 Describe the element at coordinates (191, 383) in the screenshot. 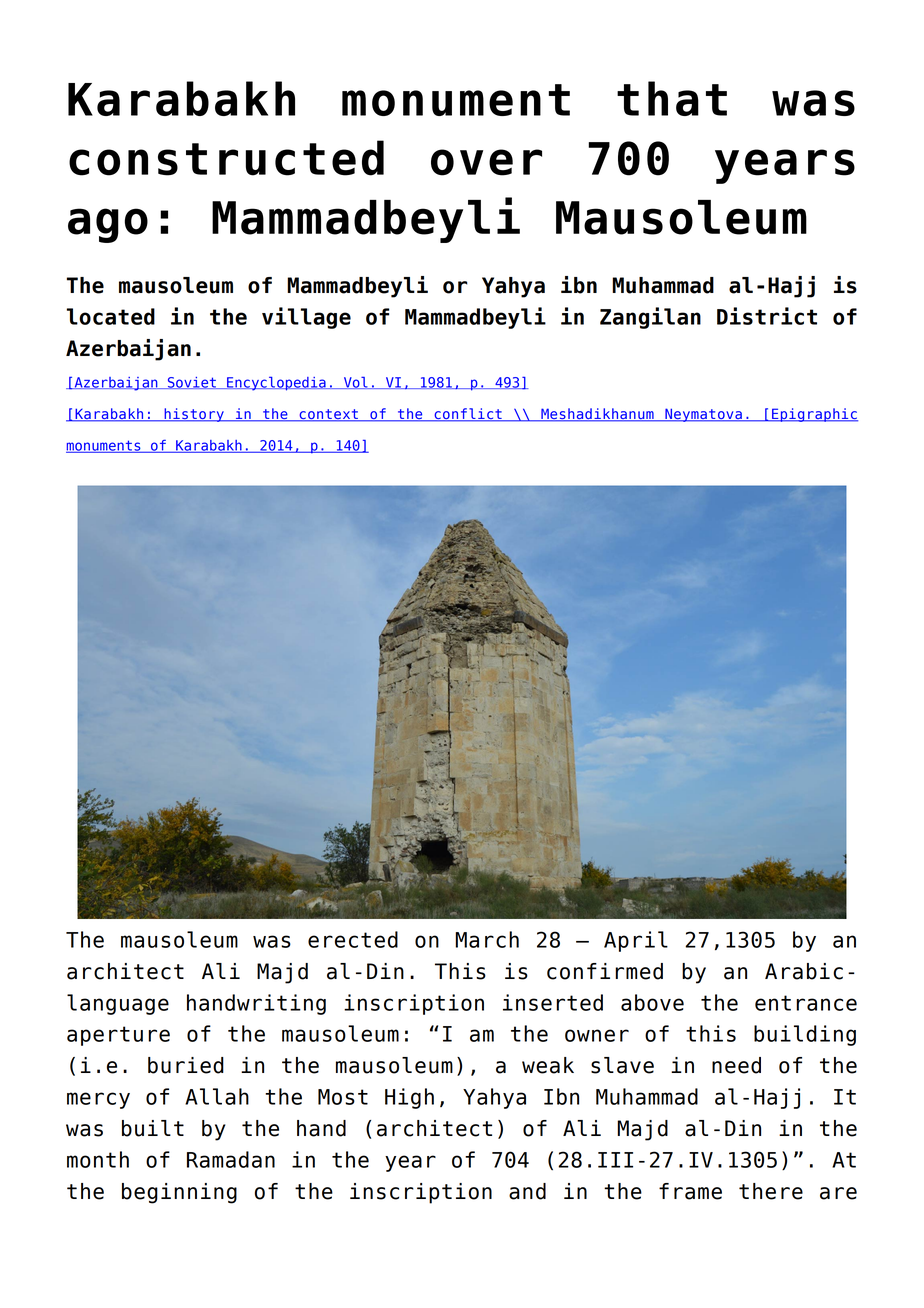

I see `Soviet` at that location.
